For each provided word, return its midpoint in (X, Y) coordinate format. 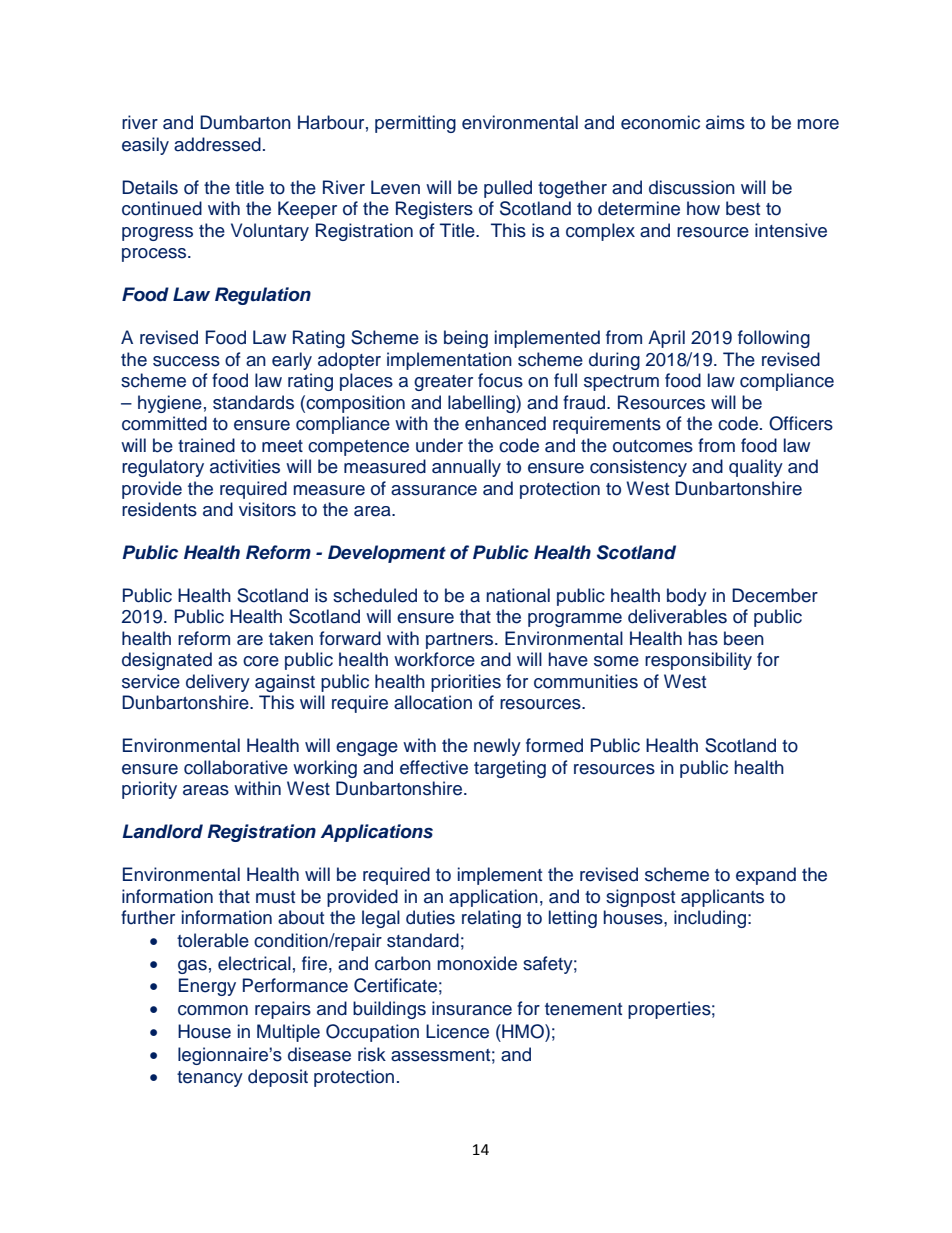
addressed (217, 144)
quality (756, 468)
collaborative (236, 767)
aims (725, 122)
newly (497, 747)
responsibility (698, 661)
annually (466, 468)
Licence (457, 1031)
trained (206, 445)
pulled (508, 189)
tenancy (210, 1079)
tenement (583, 1009)
